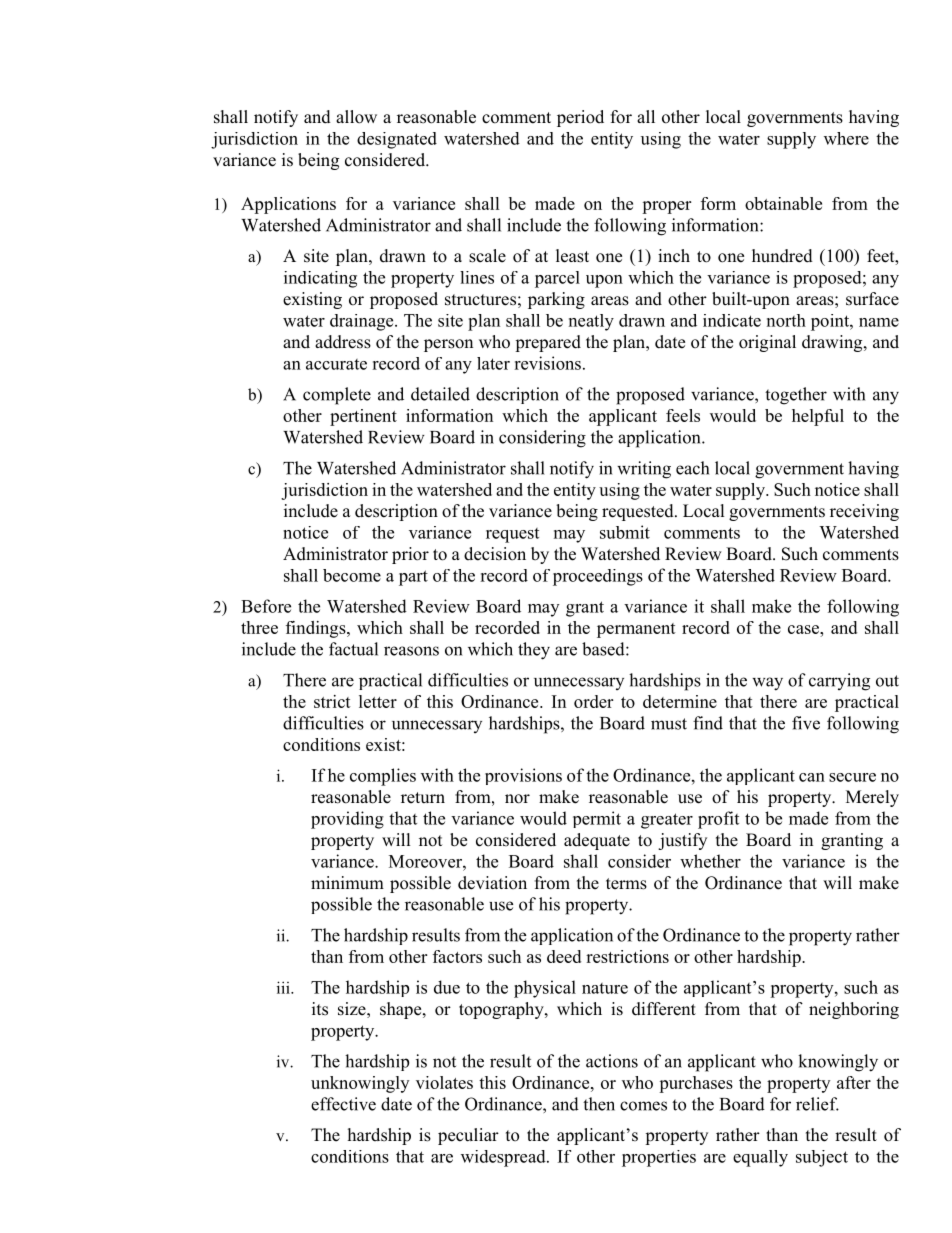  I want to click on carrying, so click(839, 682).
